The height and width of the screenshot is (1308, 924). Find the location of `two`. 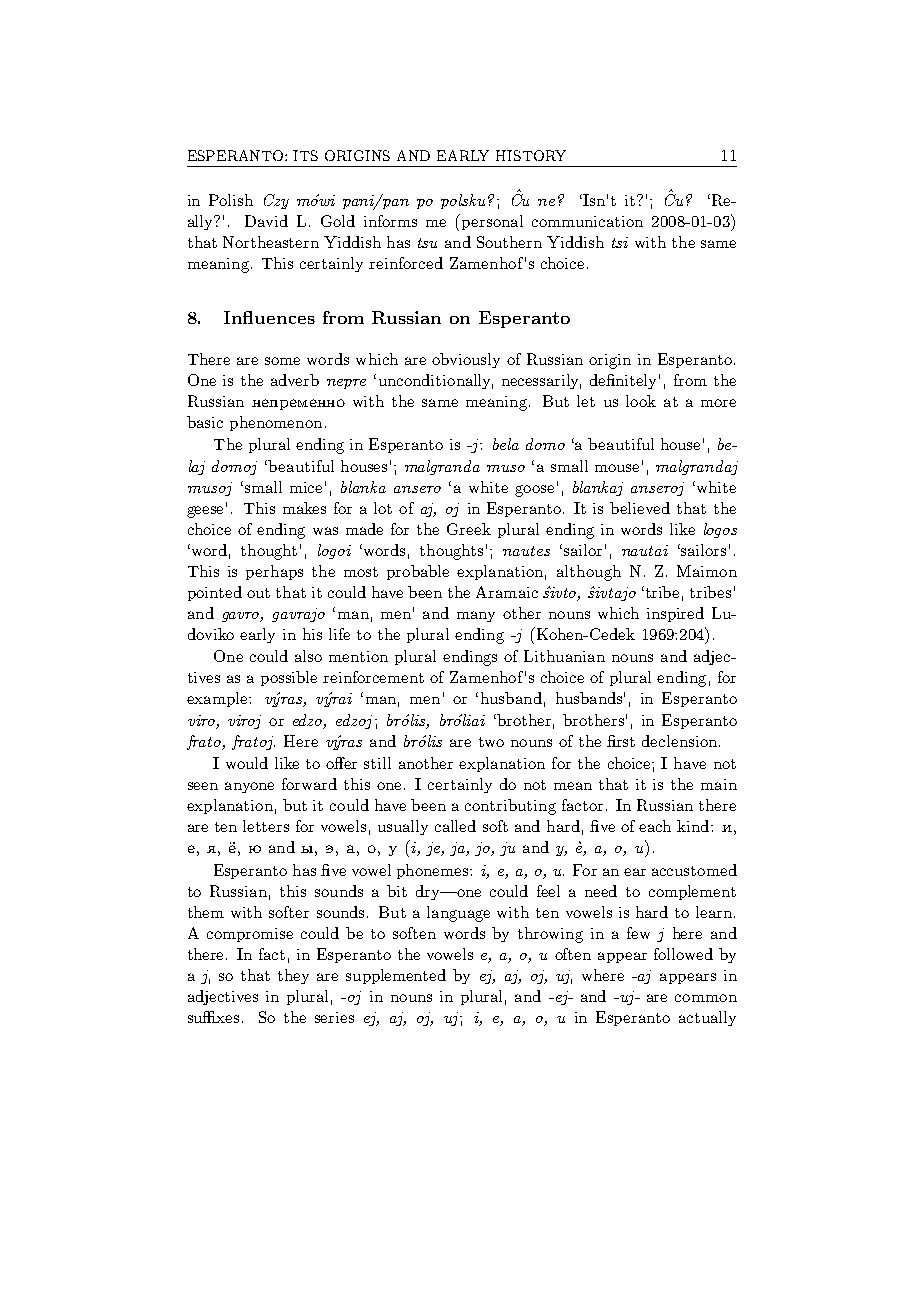

two is located at coordinates (491, 742).
